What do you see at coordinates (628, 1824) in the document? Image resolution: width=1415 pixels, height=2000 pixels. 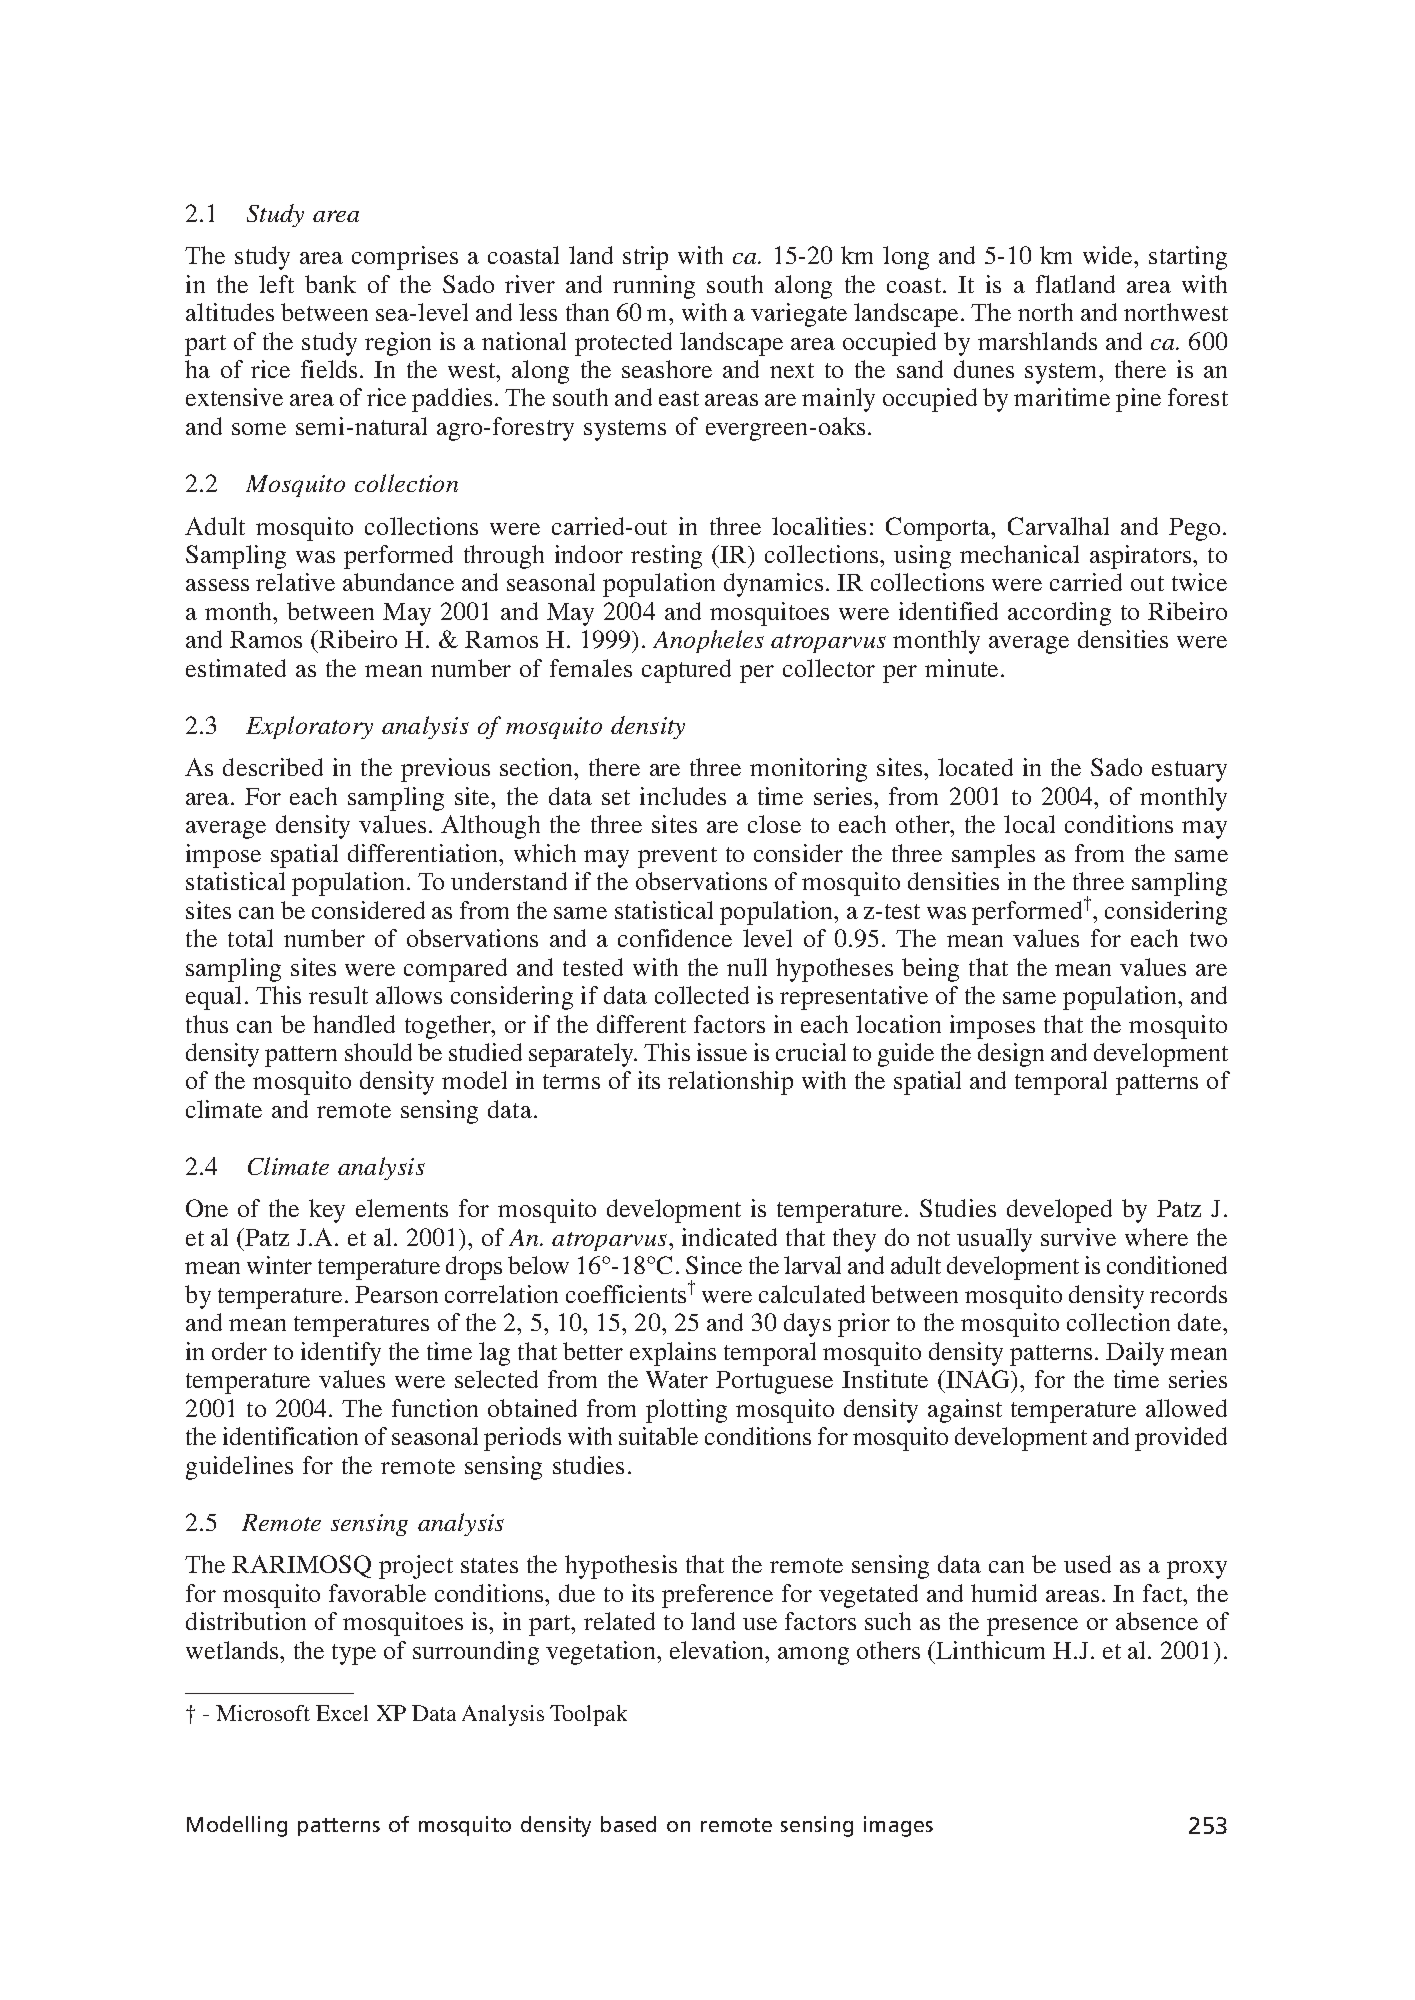 I see `based` at bounding box center [628, 1824].
